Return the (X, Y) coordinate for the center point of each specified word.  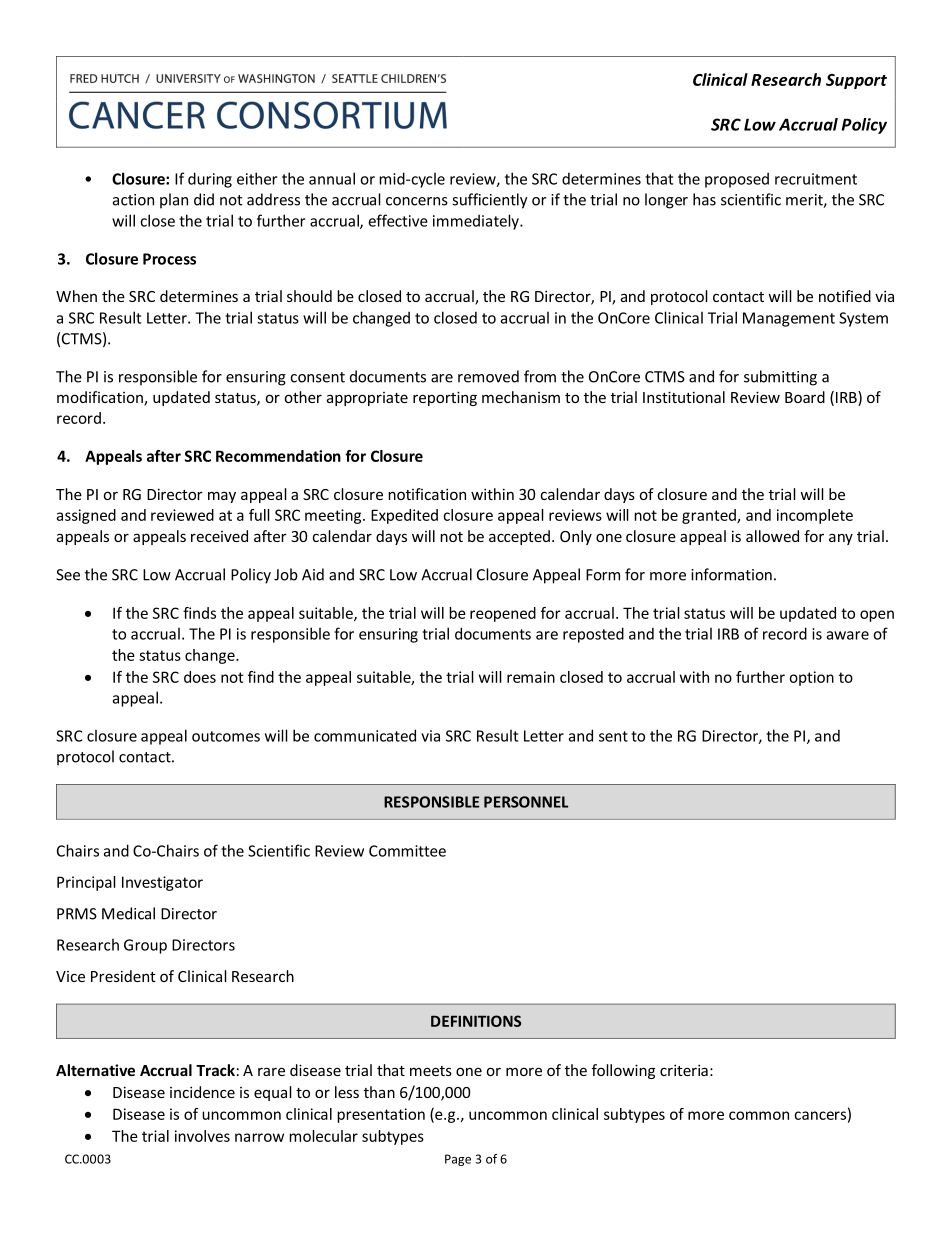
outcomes (226, 736)
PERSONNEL (526, 802)
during (210, 180)
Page (458, 1160)
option (812, 678)
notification (427, 494)
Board (805, 397)
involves (202, 1136)
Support (856, 81)
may (222, 497)
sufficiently (490, 201)
